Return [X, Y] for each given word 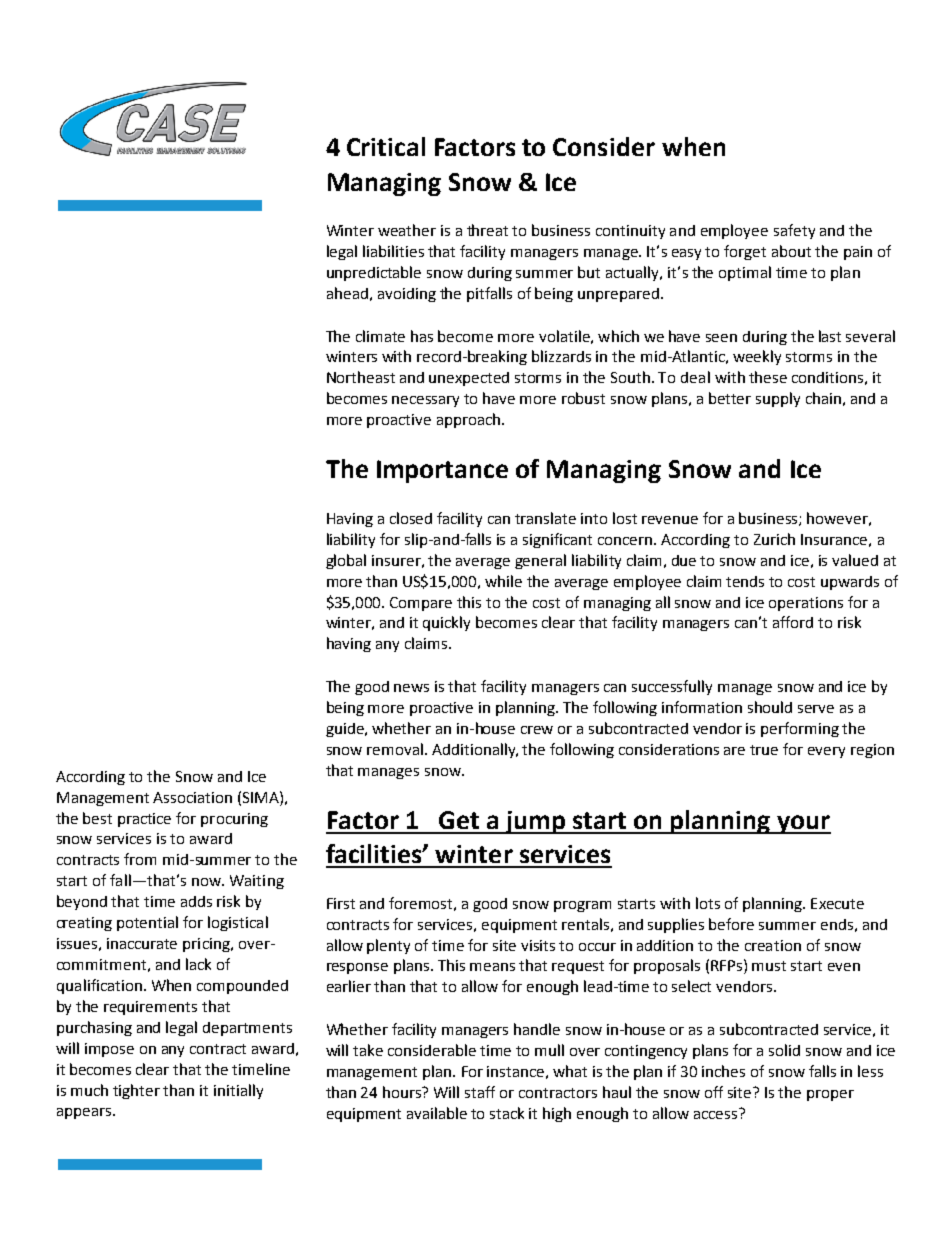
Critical [386, 146]
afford [793, 622]
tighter [136, 1091]
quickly [446, 623]
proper [830, 1095]
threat [487, 230]
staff [480, 1092]
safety [794, 231]
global [346, 561]
